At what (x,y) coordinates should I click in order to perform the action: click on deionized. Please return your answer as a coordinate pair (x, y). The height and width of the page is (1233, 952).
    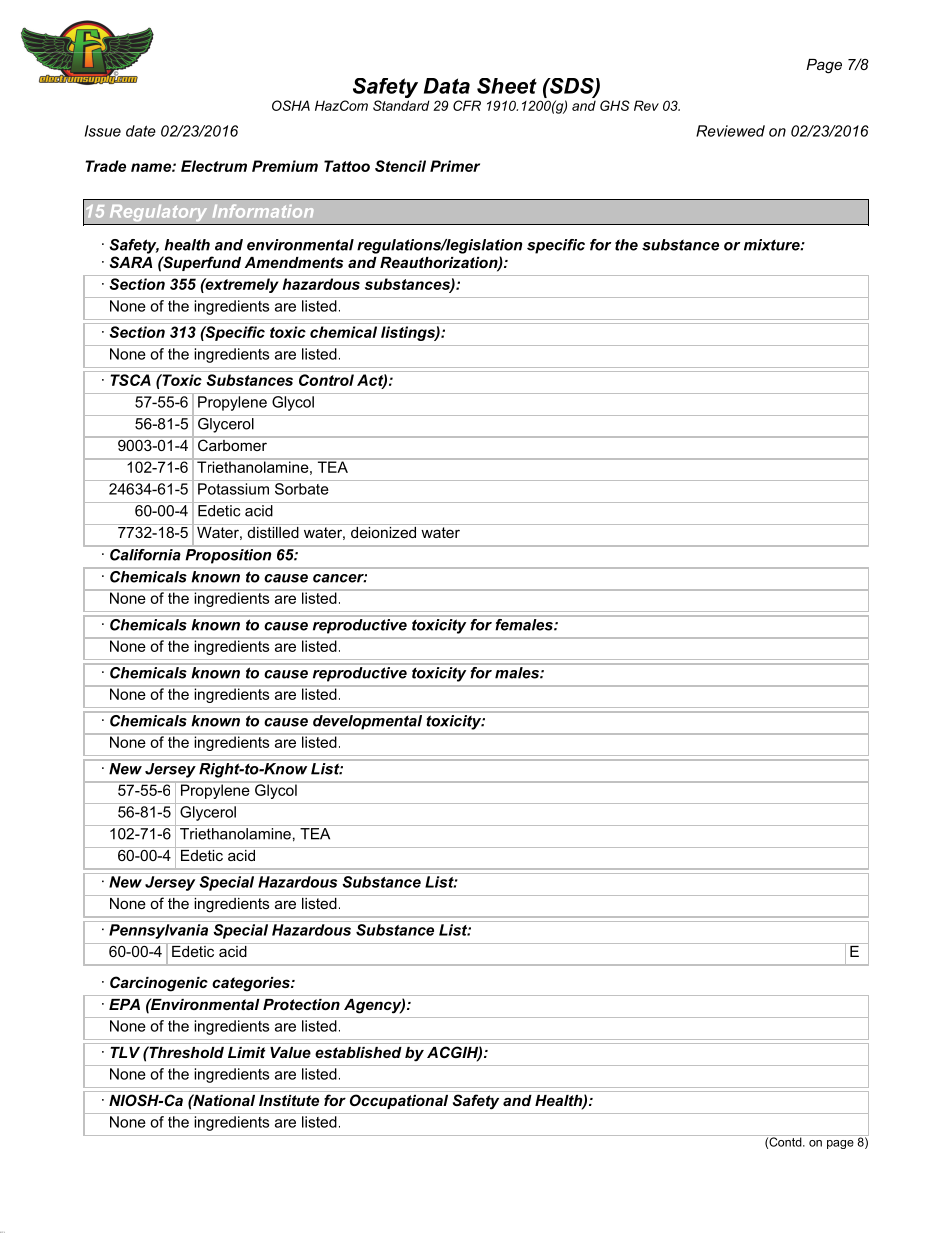
    Looking at the image, I should click on (384, 531).
